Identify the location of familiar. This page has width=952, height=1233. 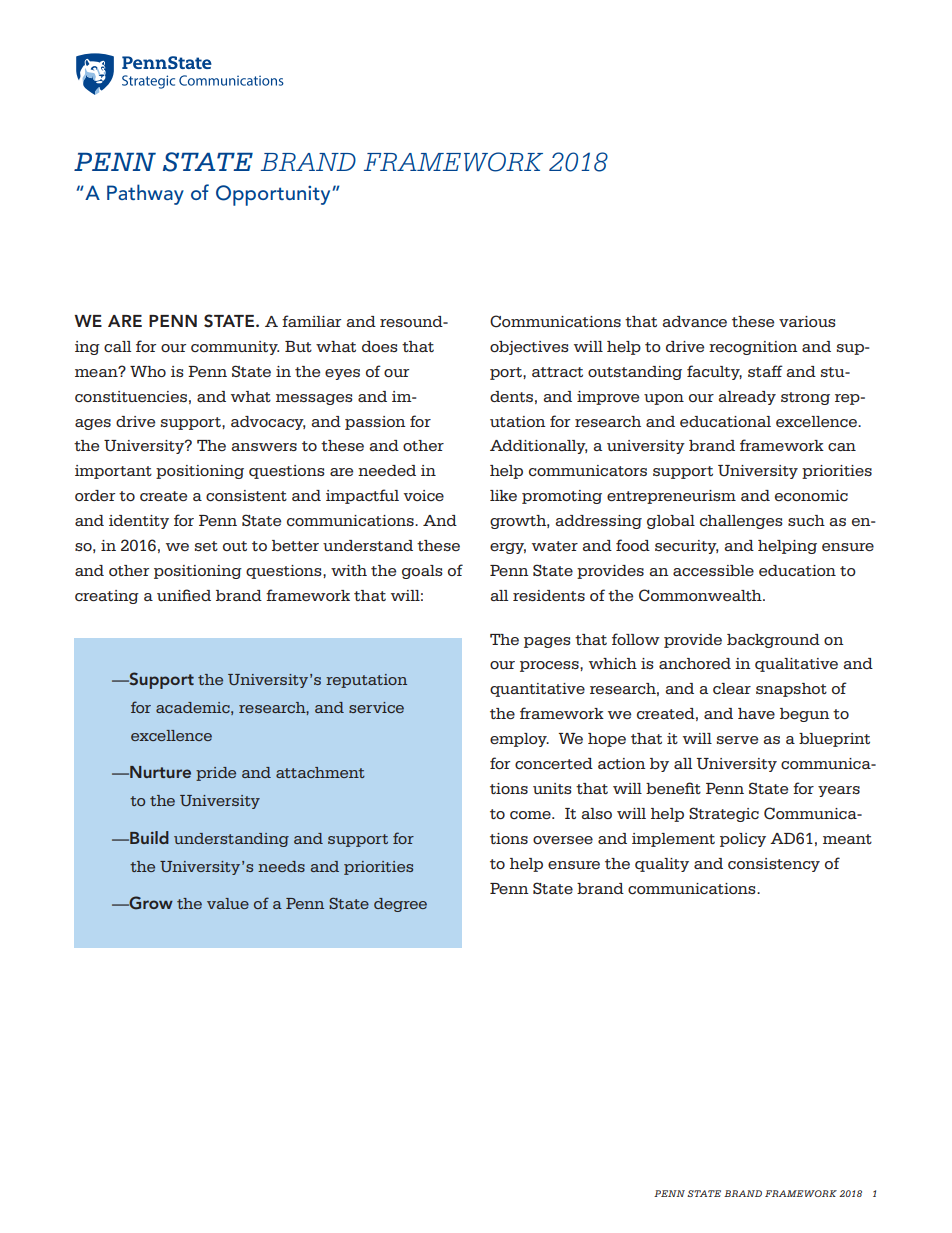
(311, 321).
